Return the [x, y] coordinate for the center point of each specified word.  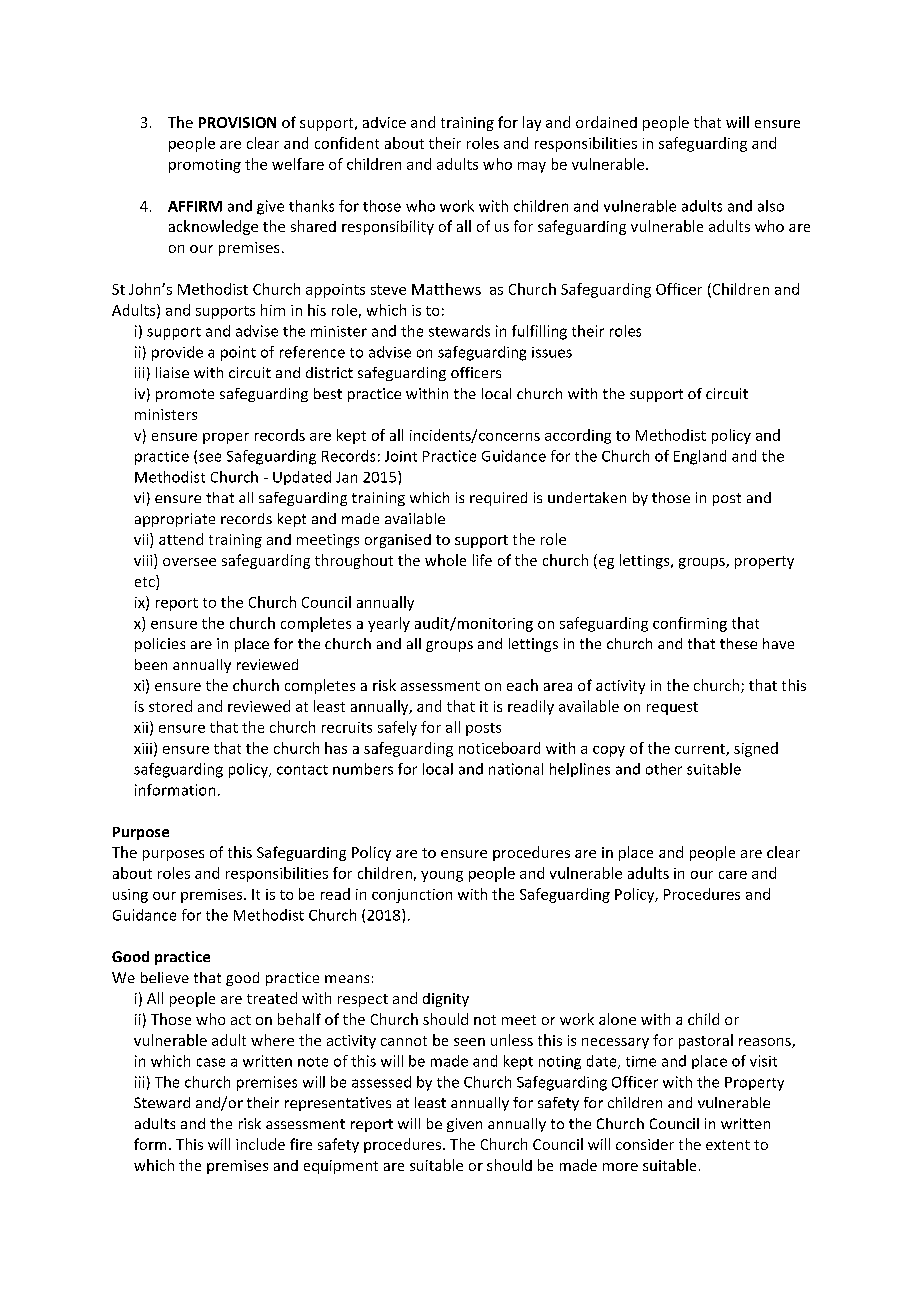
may [532, 167]
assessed [381, 1082]
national [516, 769]
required [498, 499]
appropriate [175, 520]
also [771, 206]
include [260, 1144]
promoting [205, 166]
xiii [143, 748]
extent [728, 1145]
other [664, 769]
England [700, 457]
